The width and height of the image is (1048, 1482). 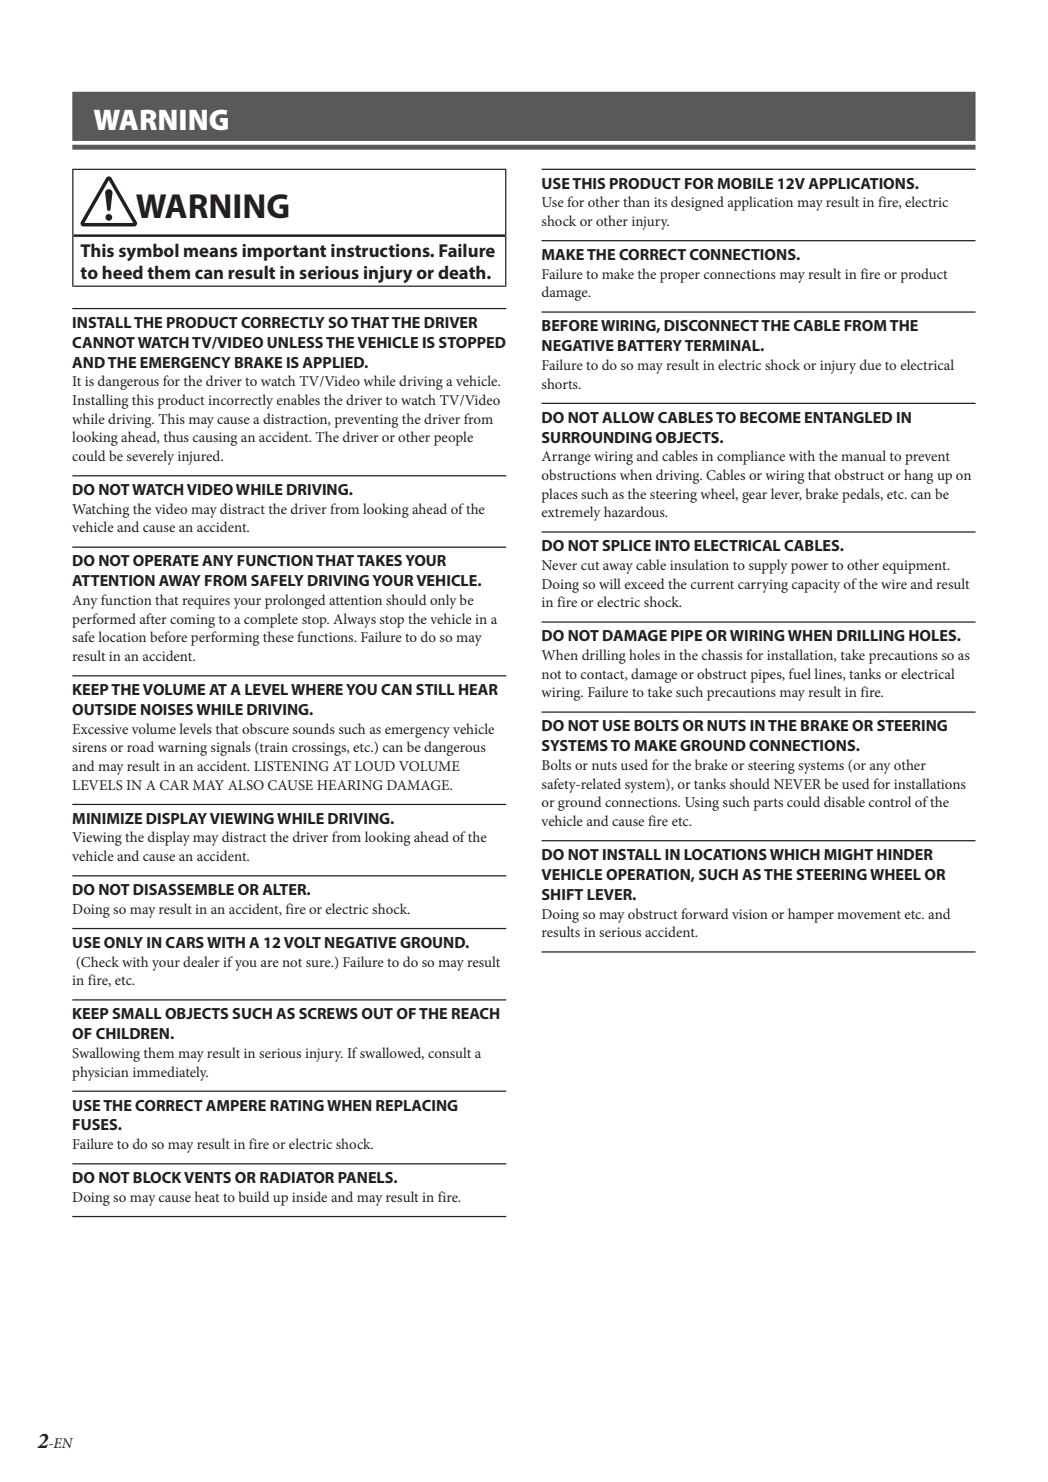 What do you see at coordinates (745, 183) in the image?
I see `MOBILE` at bounding box center [745, 183].
